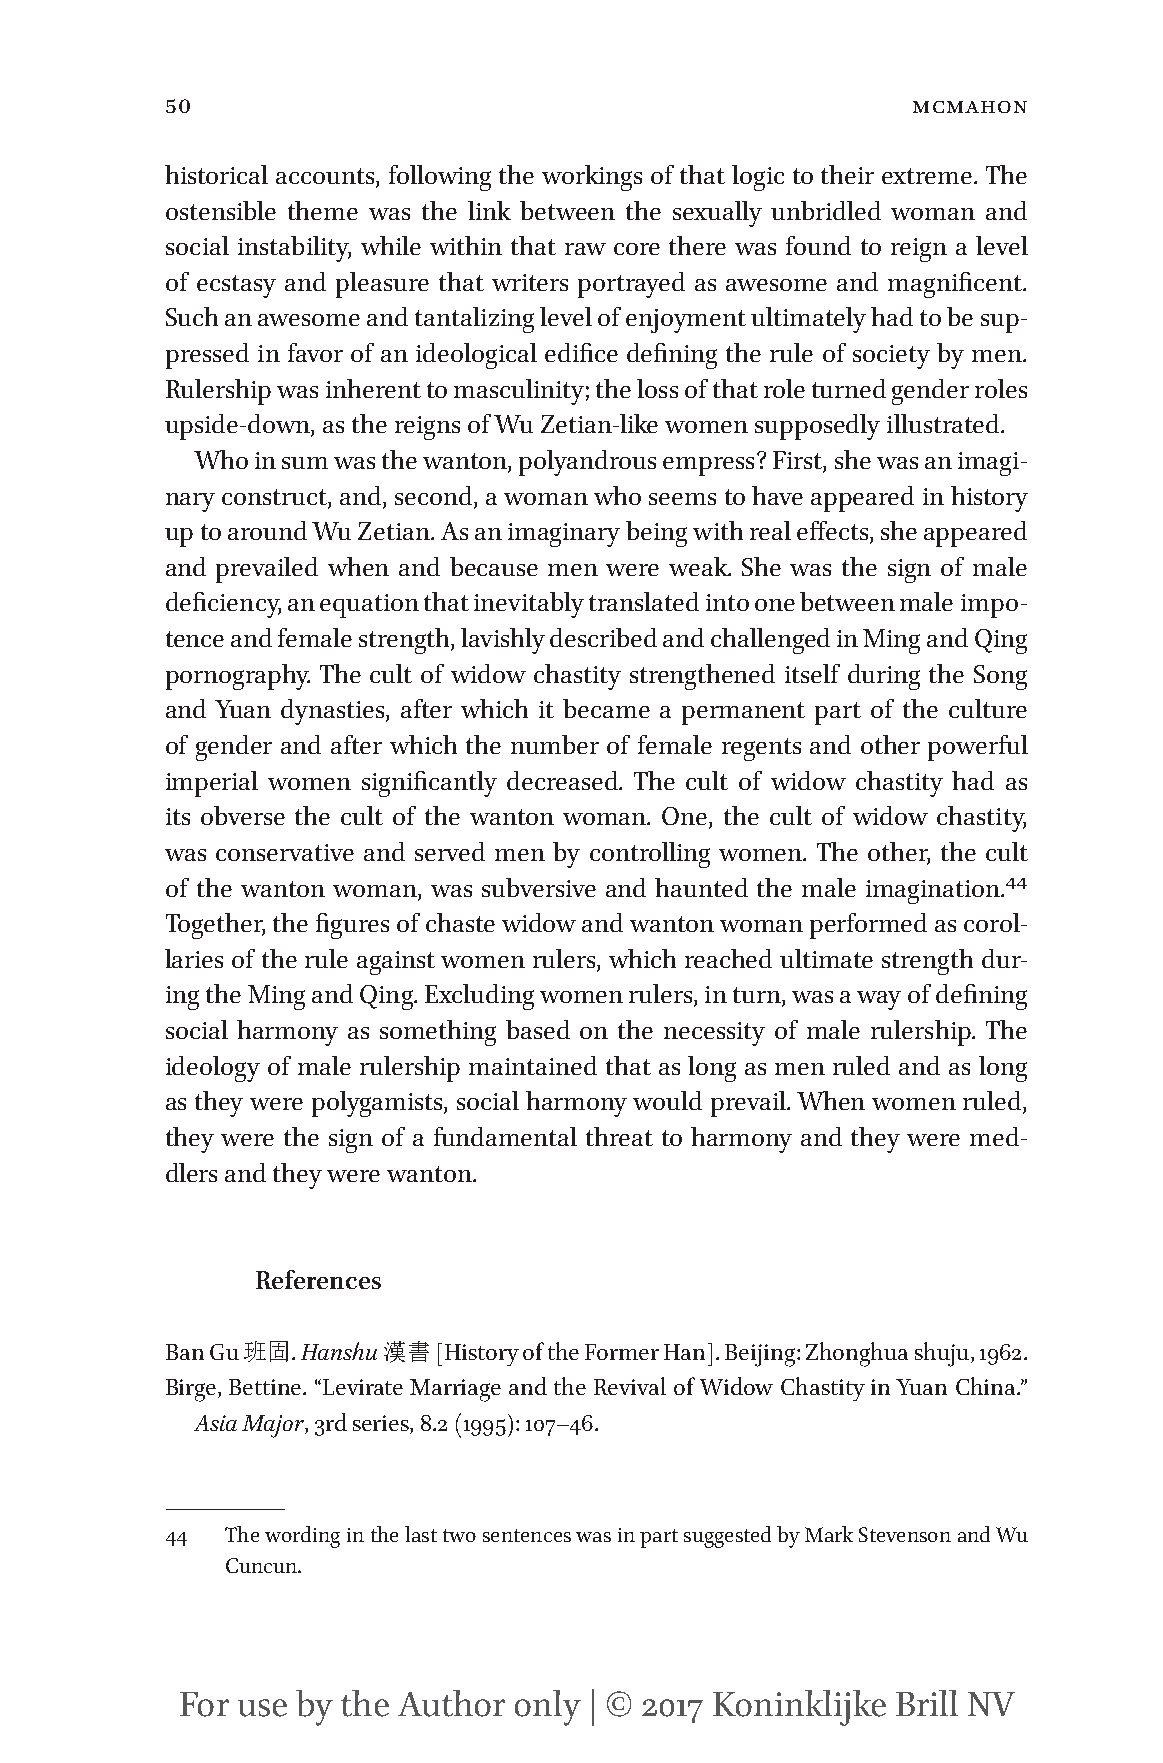 This document has height=1763, width=1163. What do you see at coordinates (619, 1136) in the document?
I see `threat` at bounding box center [619, 1136].
